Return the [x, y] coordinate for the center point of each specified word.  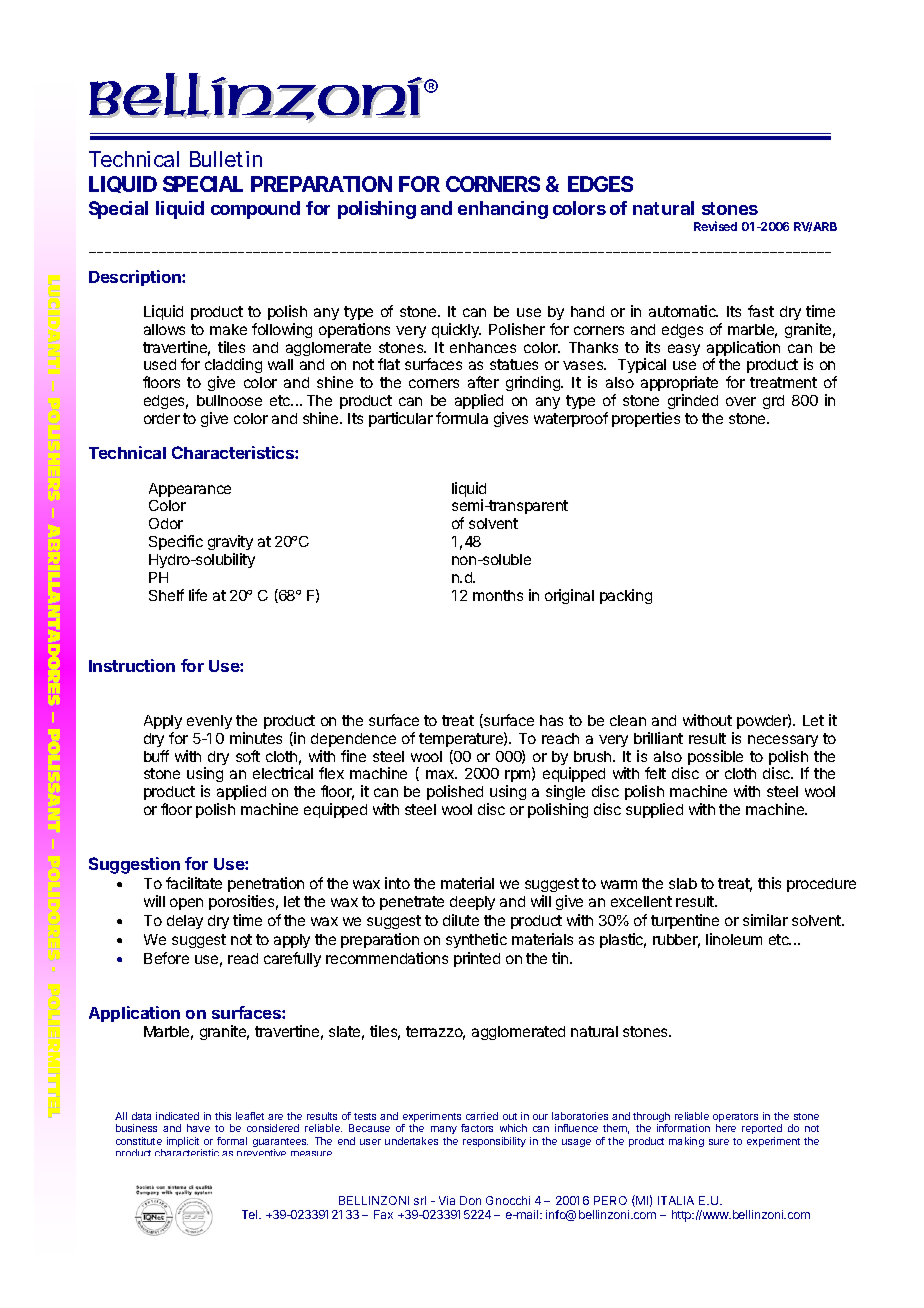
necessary [783, 741]
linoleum [734, 939]
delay [185, 922]
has [551, 720]
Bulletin [226, 159]
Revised [715, 226]
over [741, 401]
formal [232, 1141]
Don [470, 1200]
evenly [209, 722]
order [162, 418]
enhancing [503, 210]
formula [462, 418]
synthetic [476, 940]
